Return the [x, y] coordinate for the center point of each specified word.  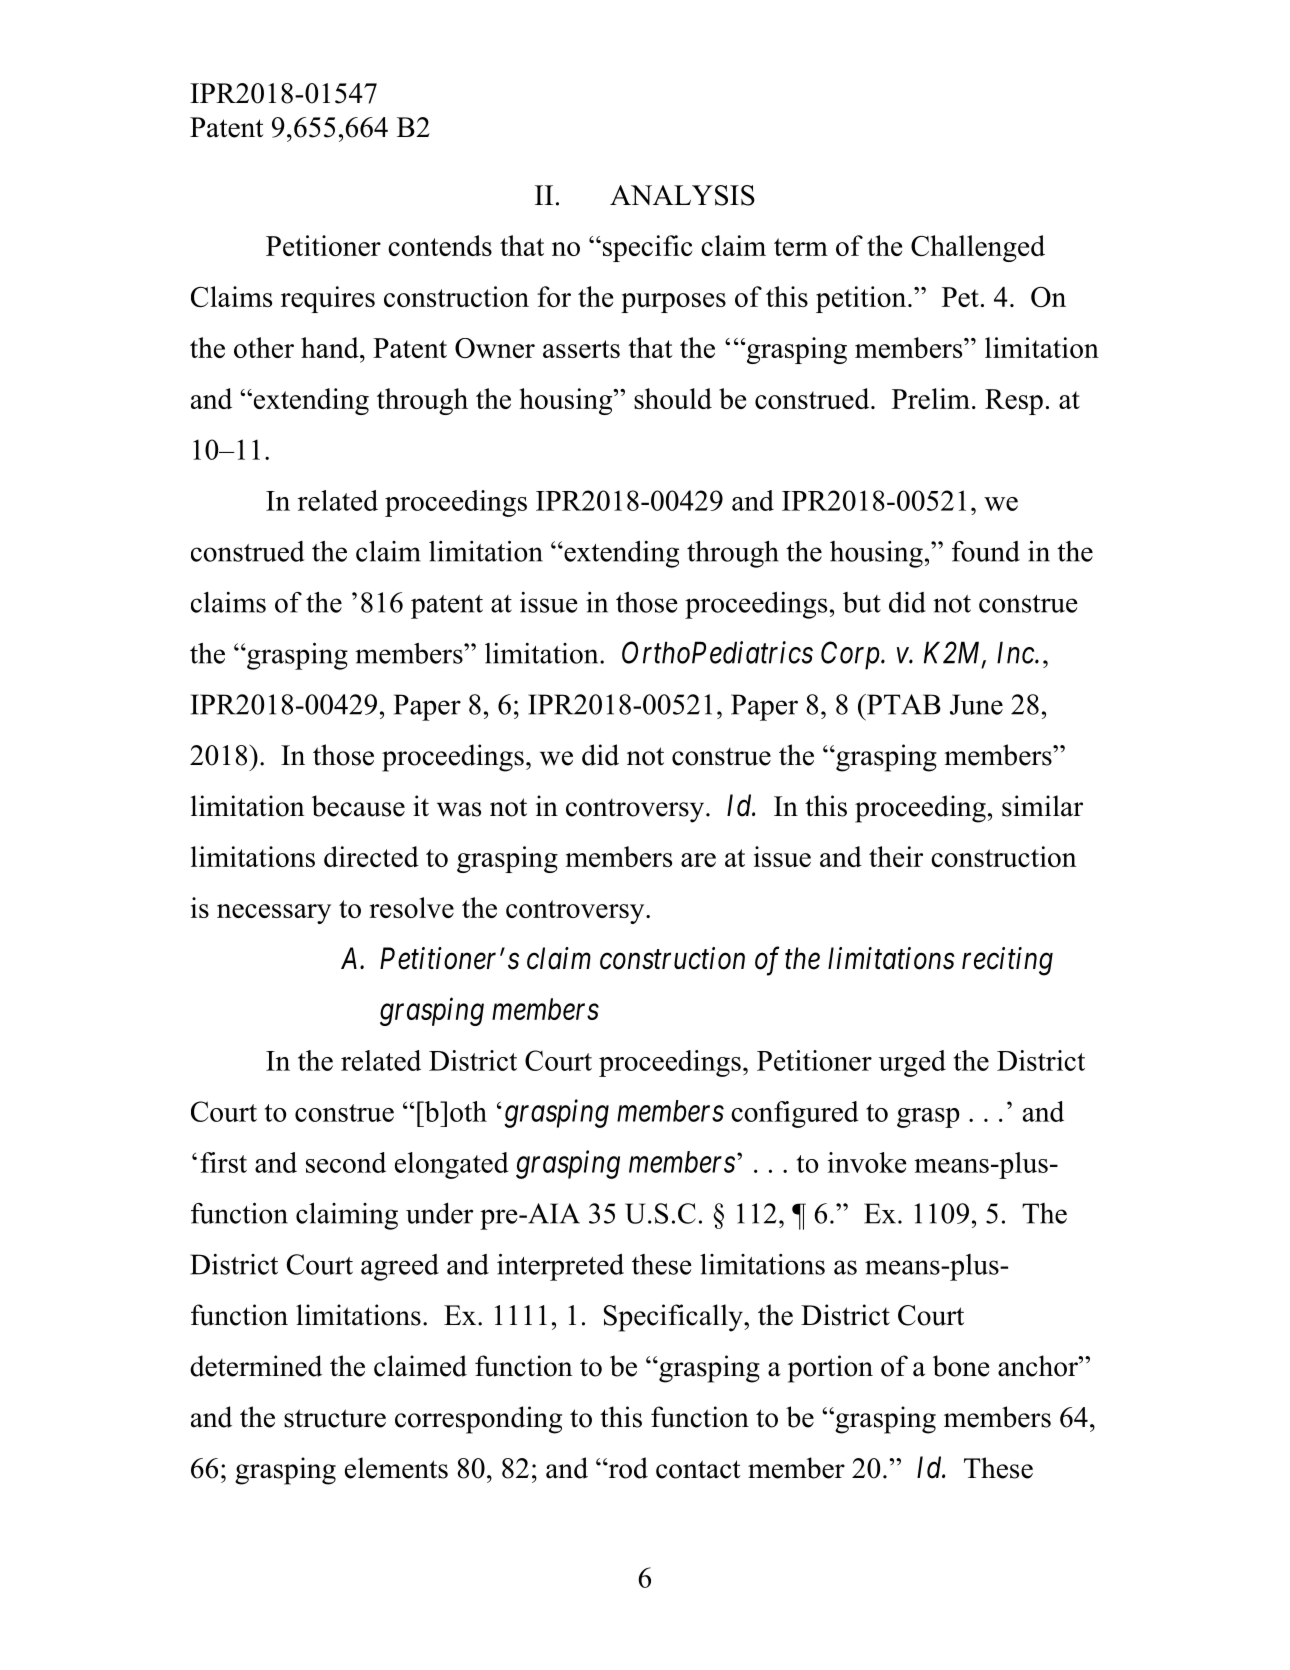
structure [335, 1418]
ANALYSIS [682, 195]
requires [328, 299]
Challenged [978, 248]
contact [698, 1469]
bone [961, 1366]
